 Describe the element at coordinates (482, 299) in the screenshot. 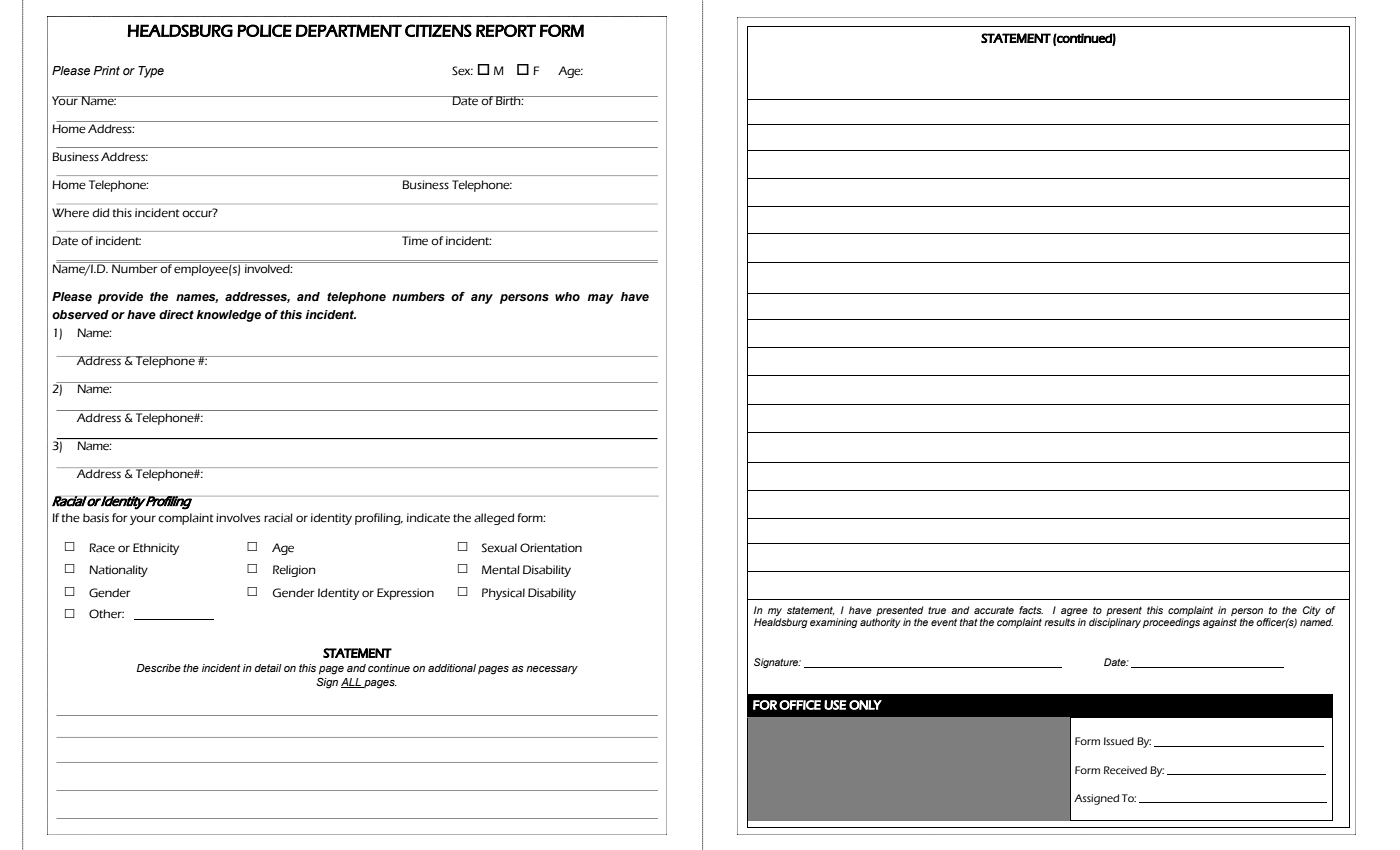

I see `any` at that location.
